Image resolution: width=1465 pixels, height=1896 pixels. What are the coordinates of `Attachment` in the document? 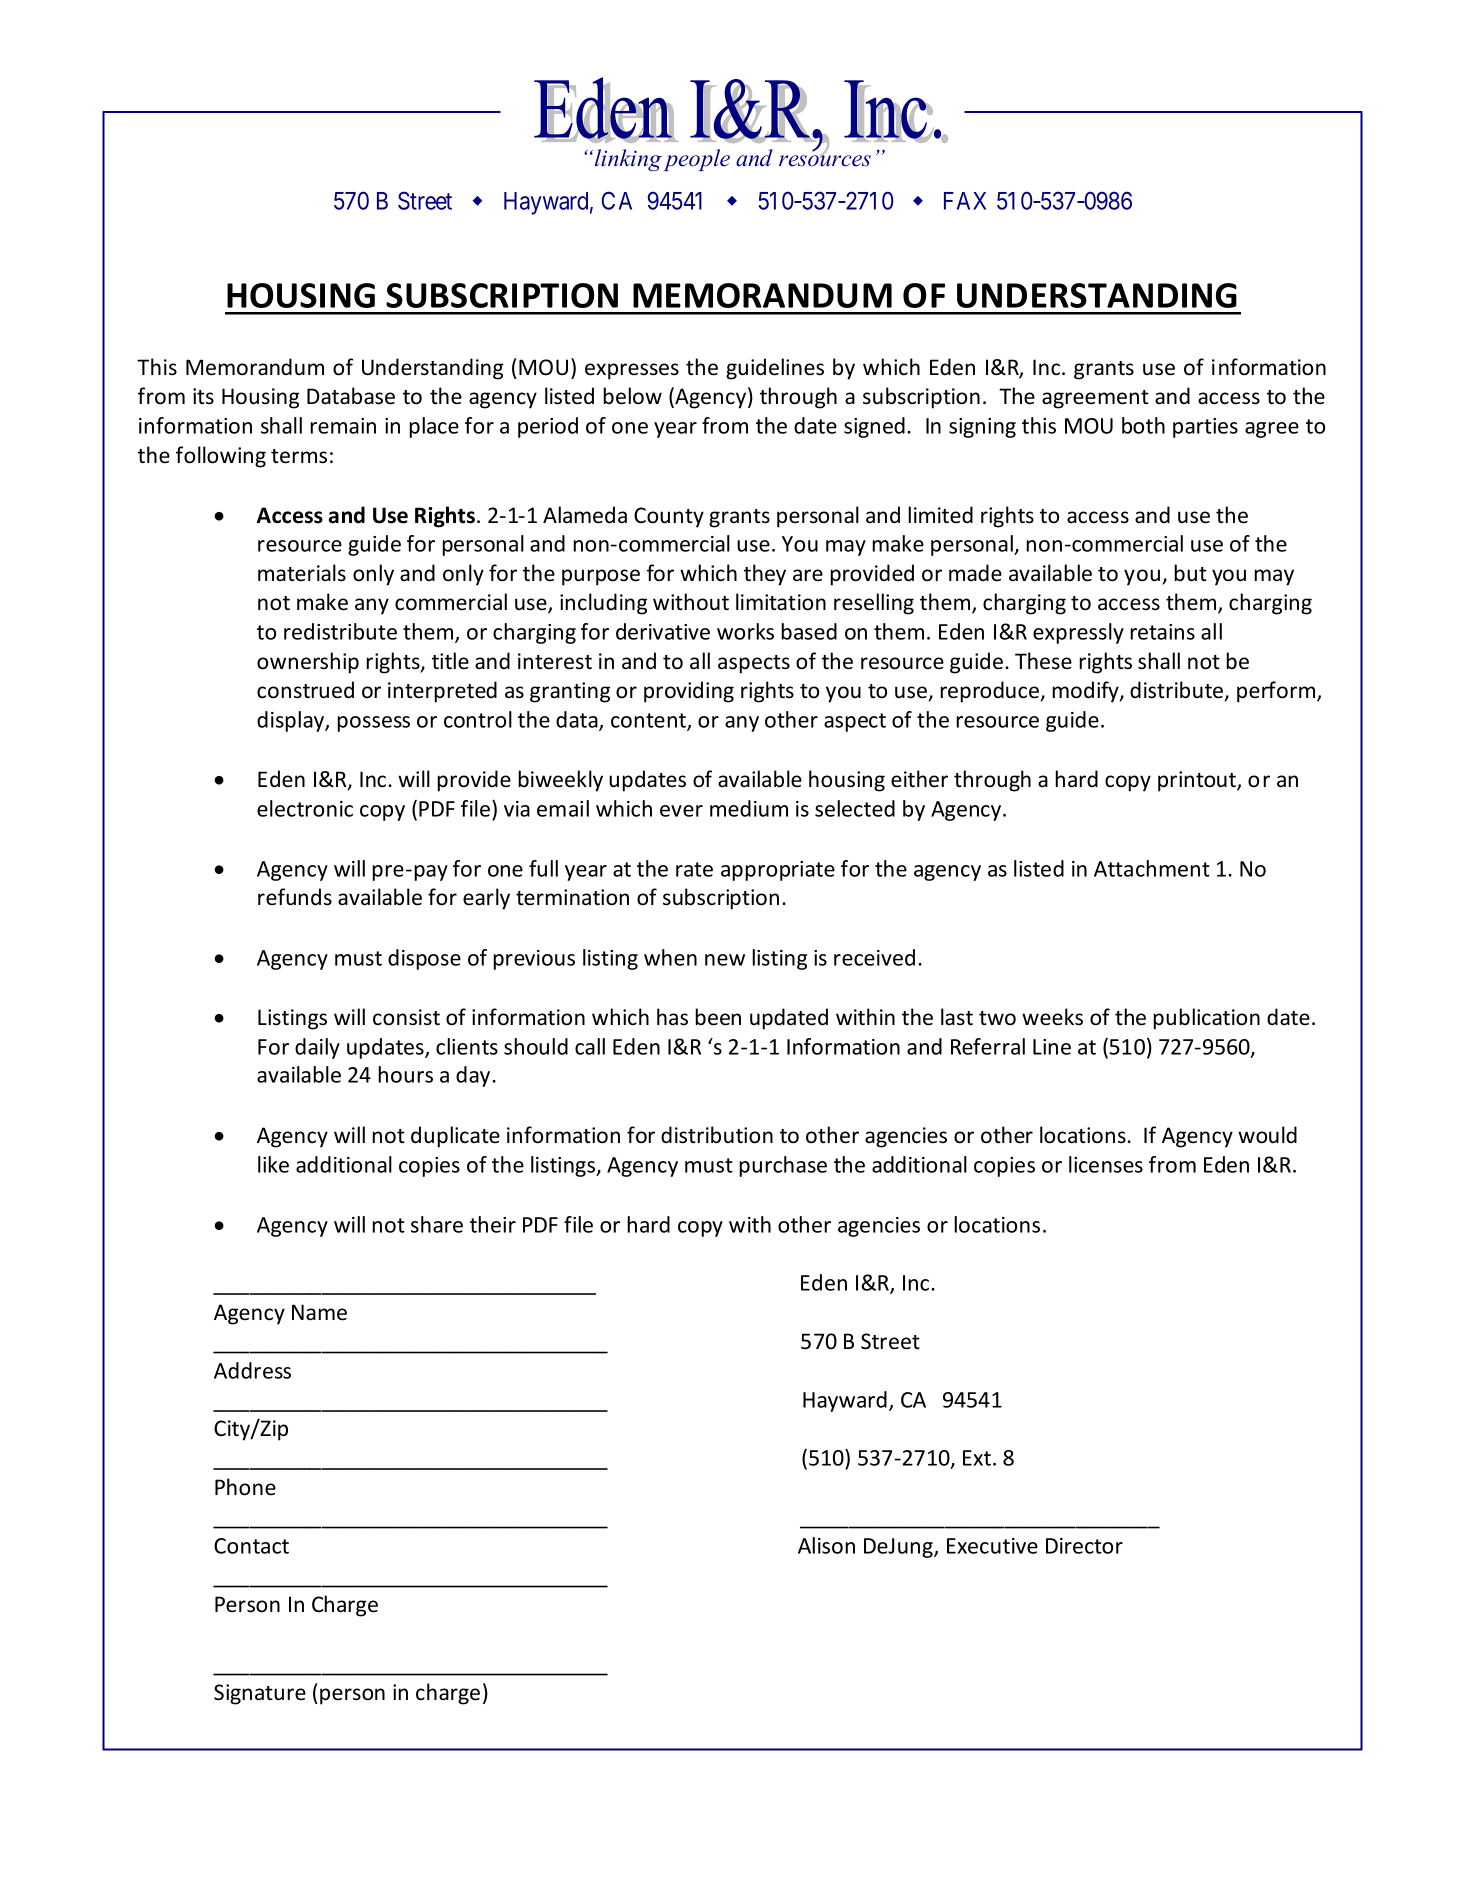 It's located at (1152, 868).
